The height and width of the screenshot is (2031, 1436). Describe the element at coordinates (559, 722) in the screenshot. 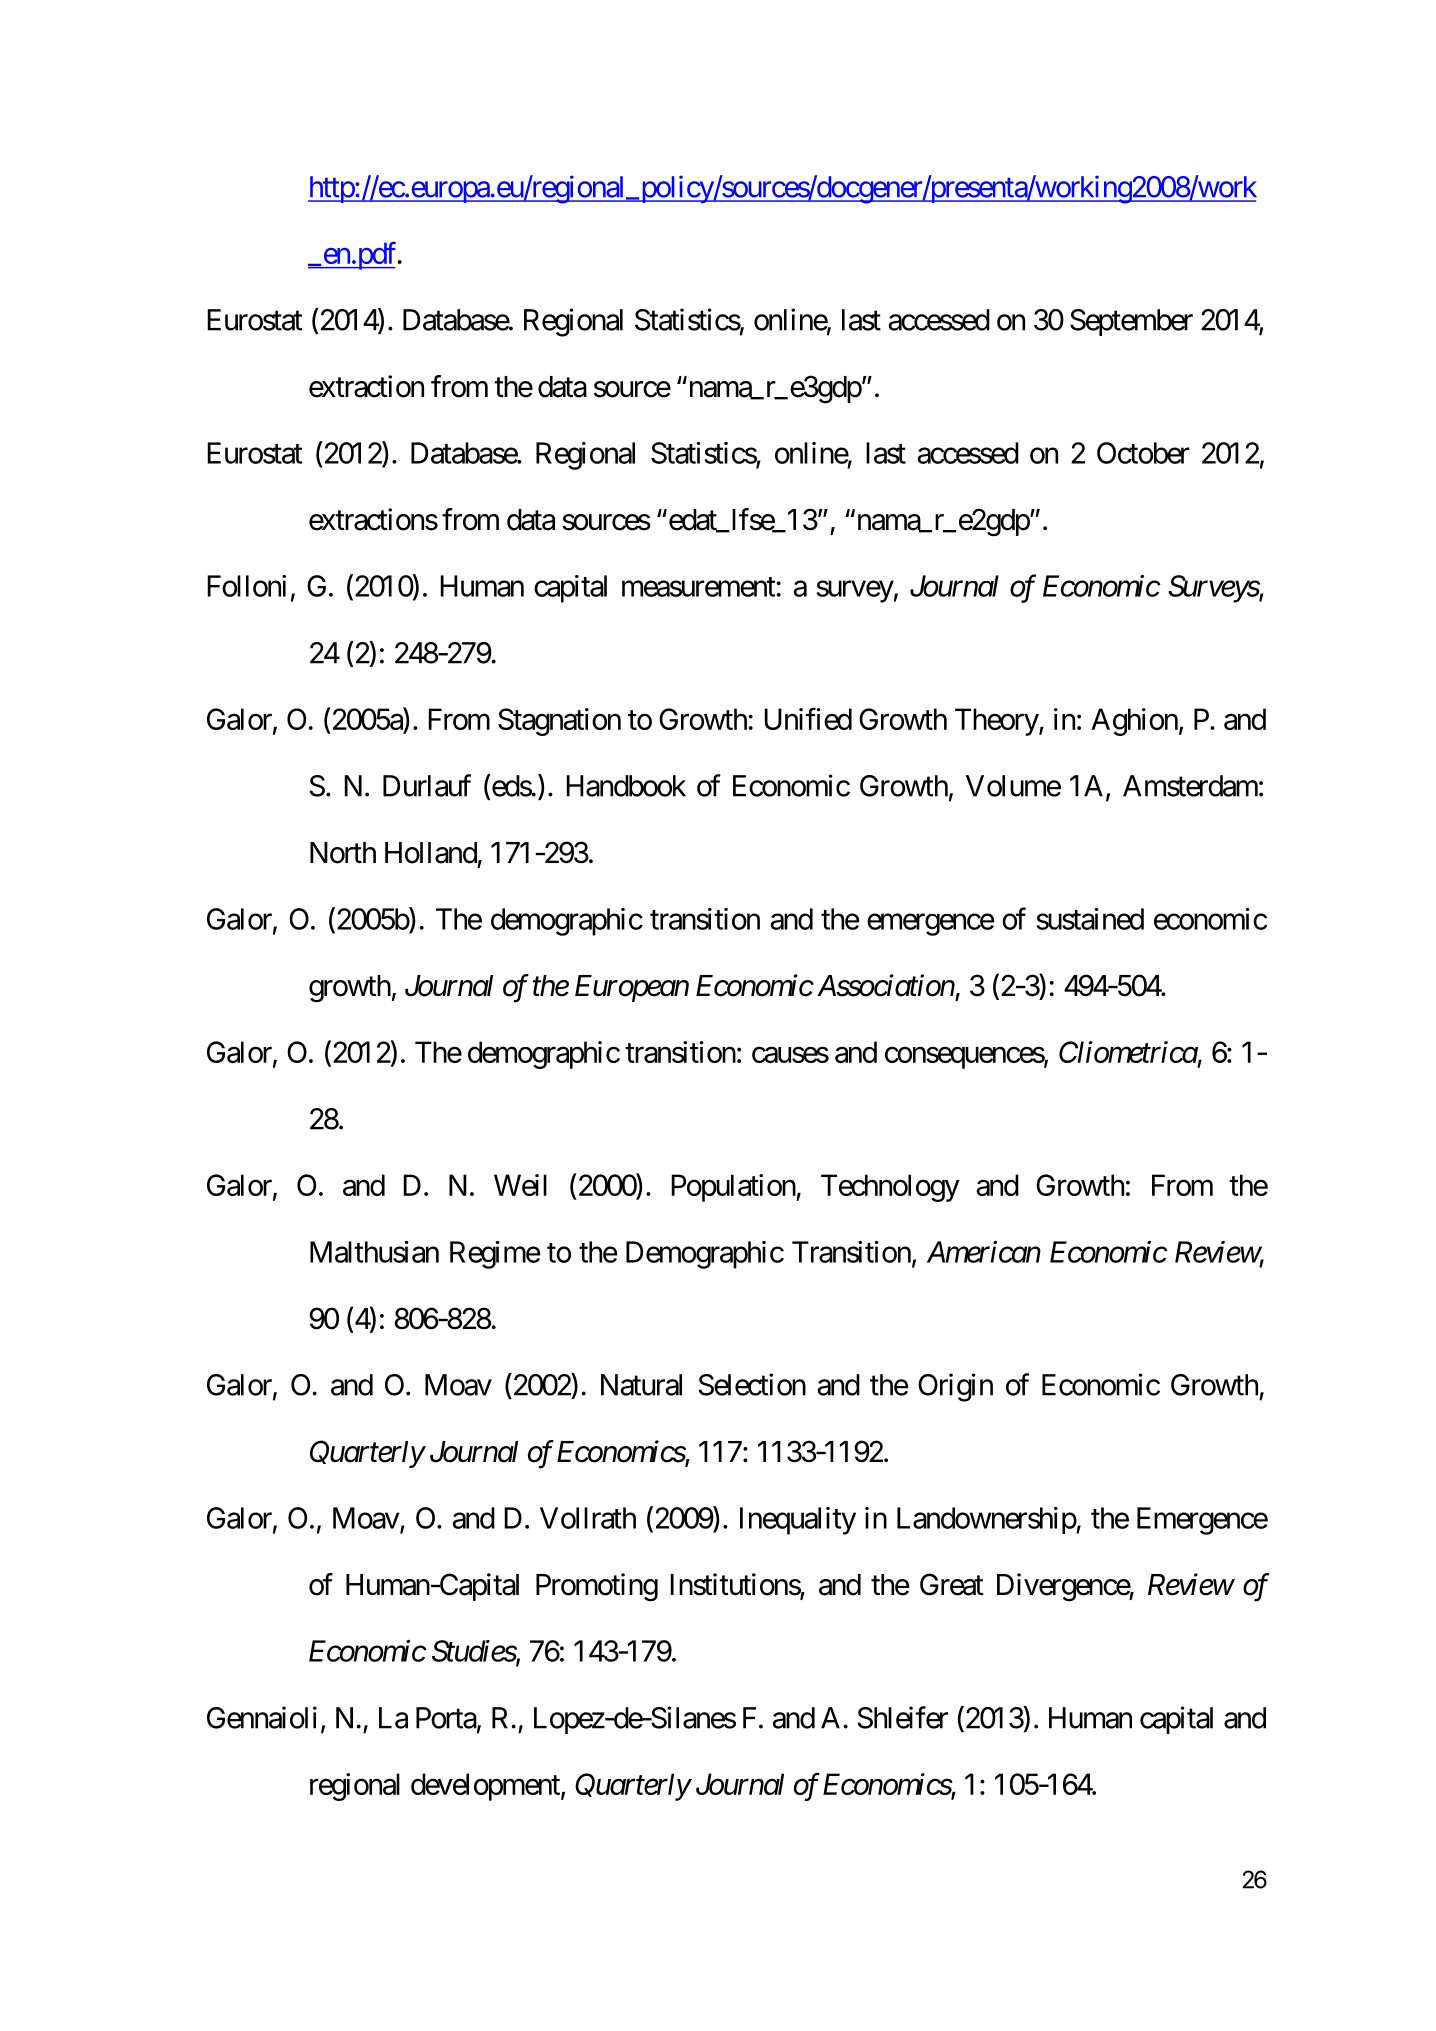

I see `Stagnation` at that location.
